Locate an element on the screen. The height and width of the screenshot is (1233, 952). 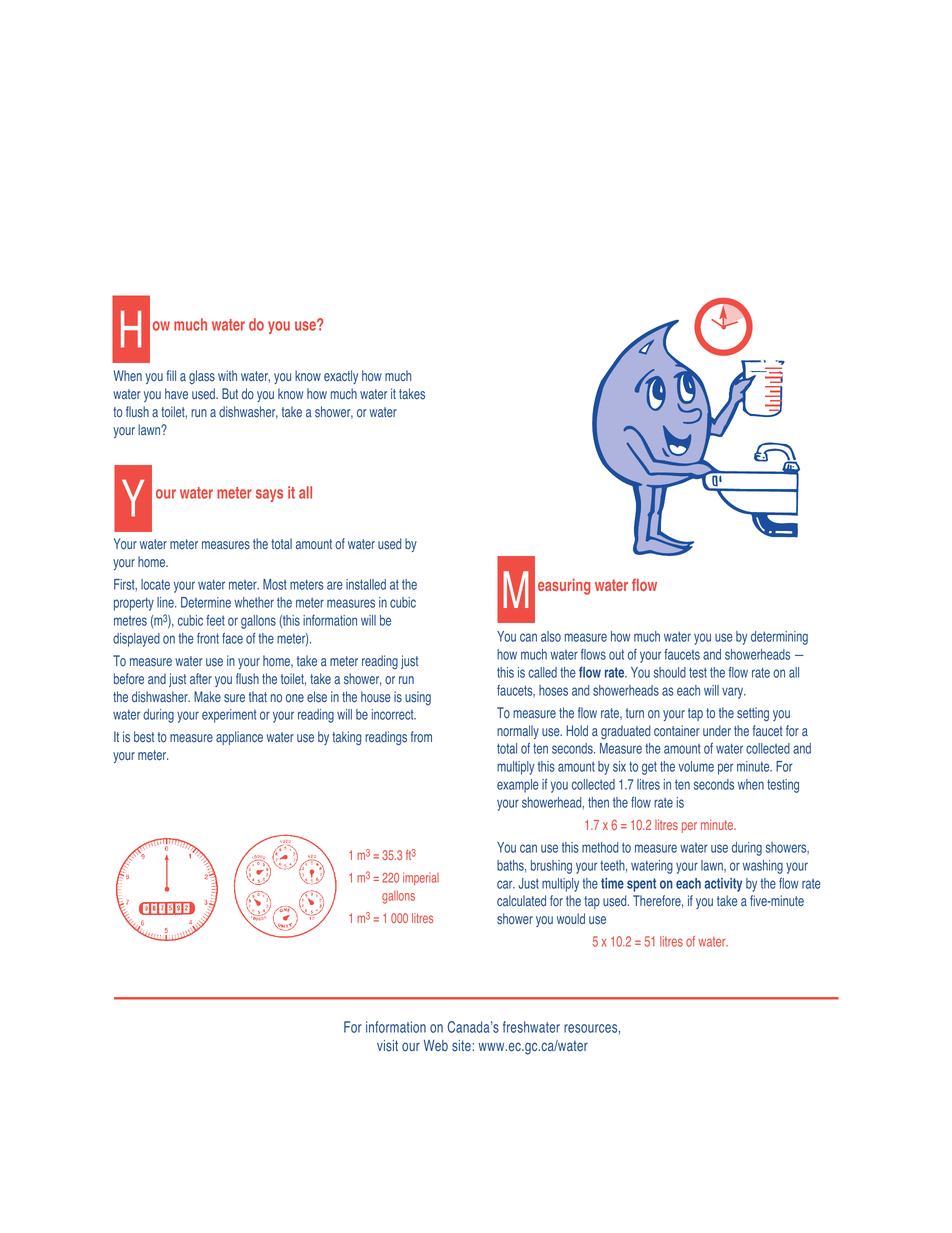
experiment is located at coordinates (229, 716).
